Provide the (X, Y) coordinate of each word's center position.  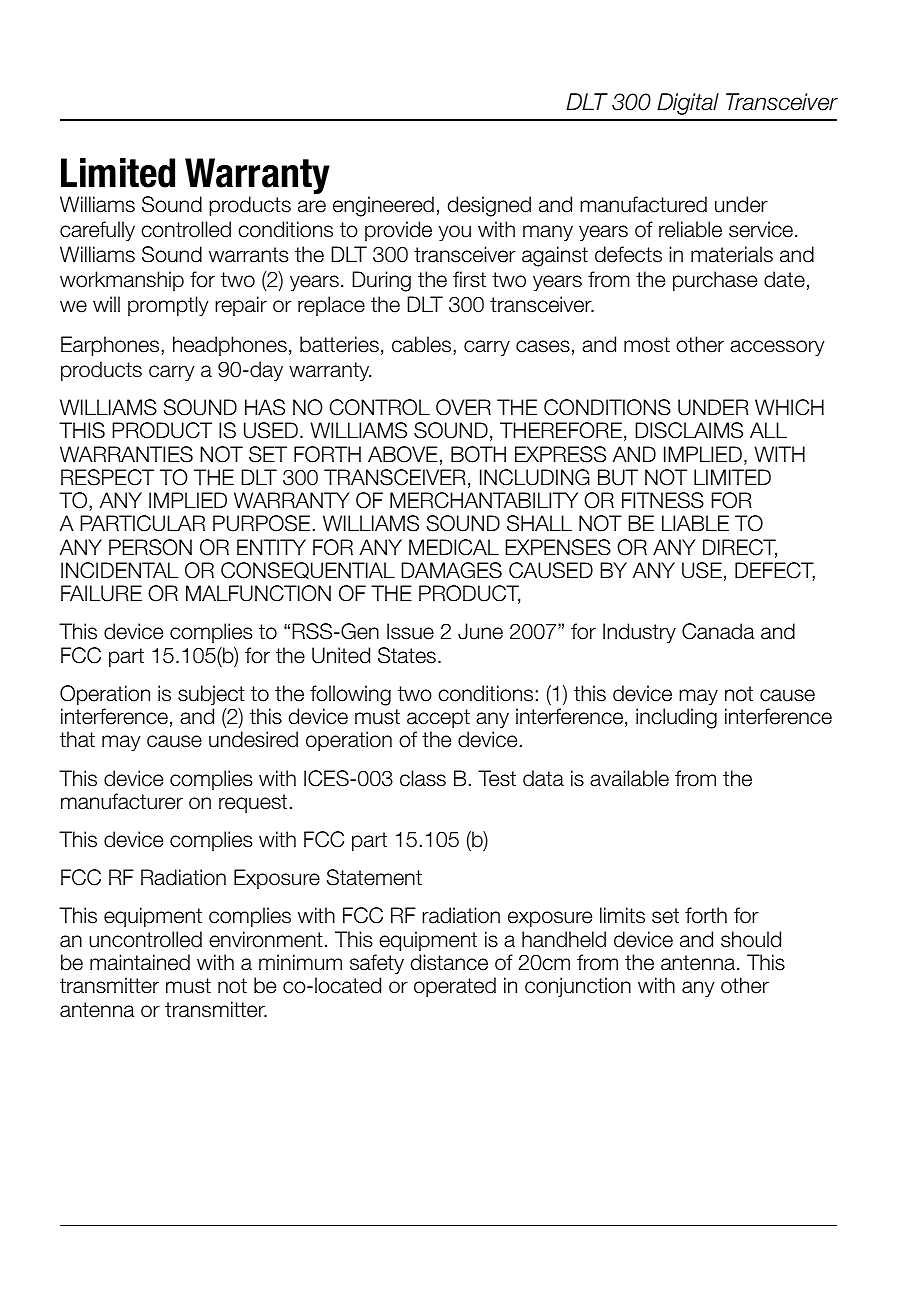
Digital (688, 104)
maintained (140, 962)
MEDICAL (454, 547)
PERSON (150, 547)
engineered (383, 206)
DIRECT (740, 548)
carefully (97, 231)
